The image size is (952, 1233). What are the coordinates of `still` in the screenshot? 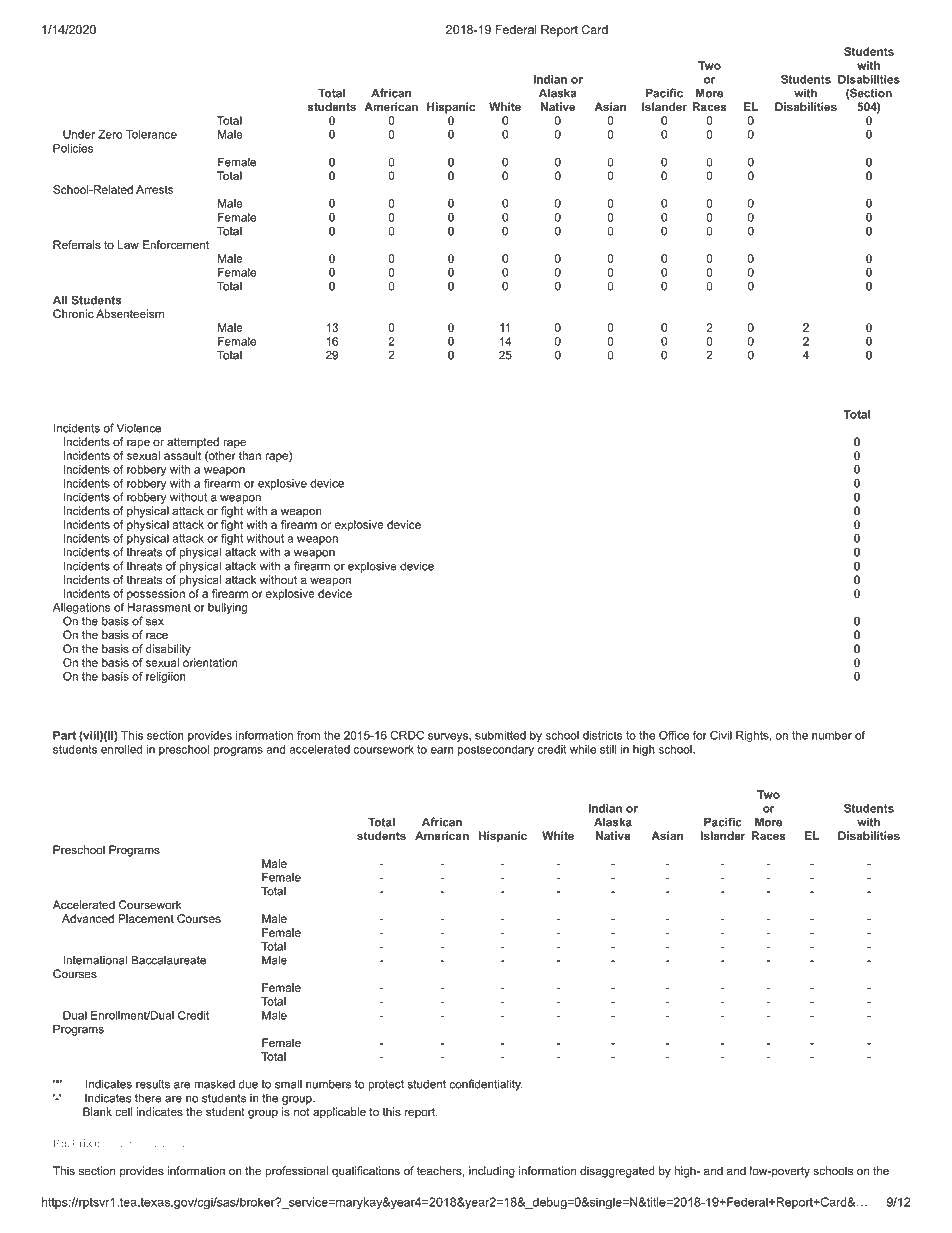 It's located at (608, 749).
